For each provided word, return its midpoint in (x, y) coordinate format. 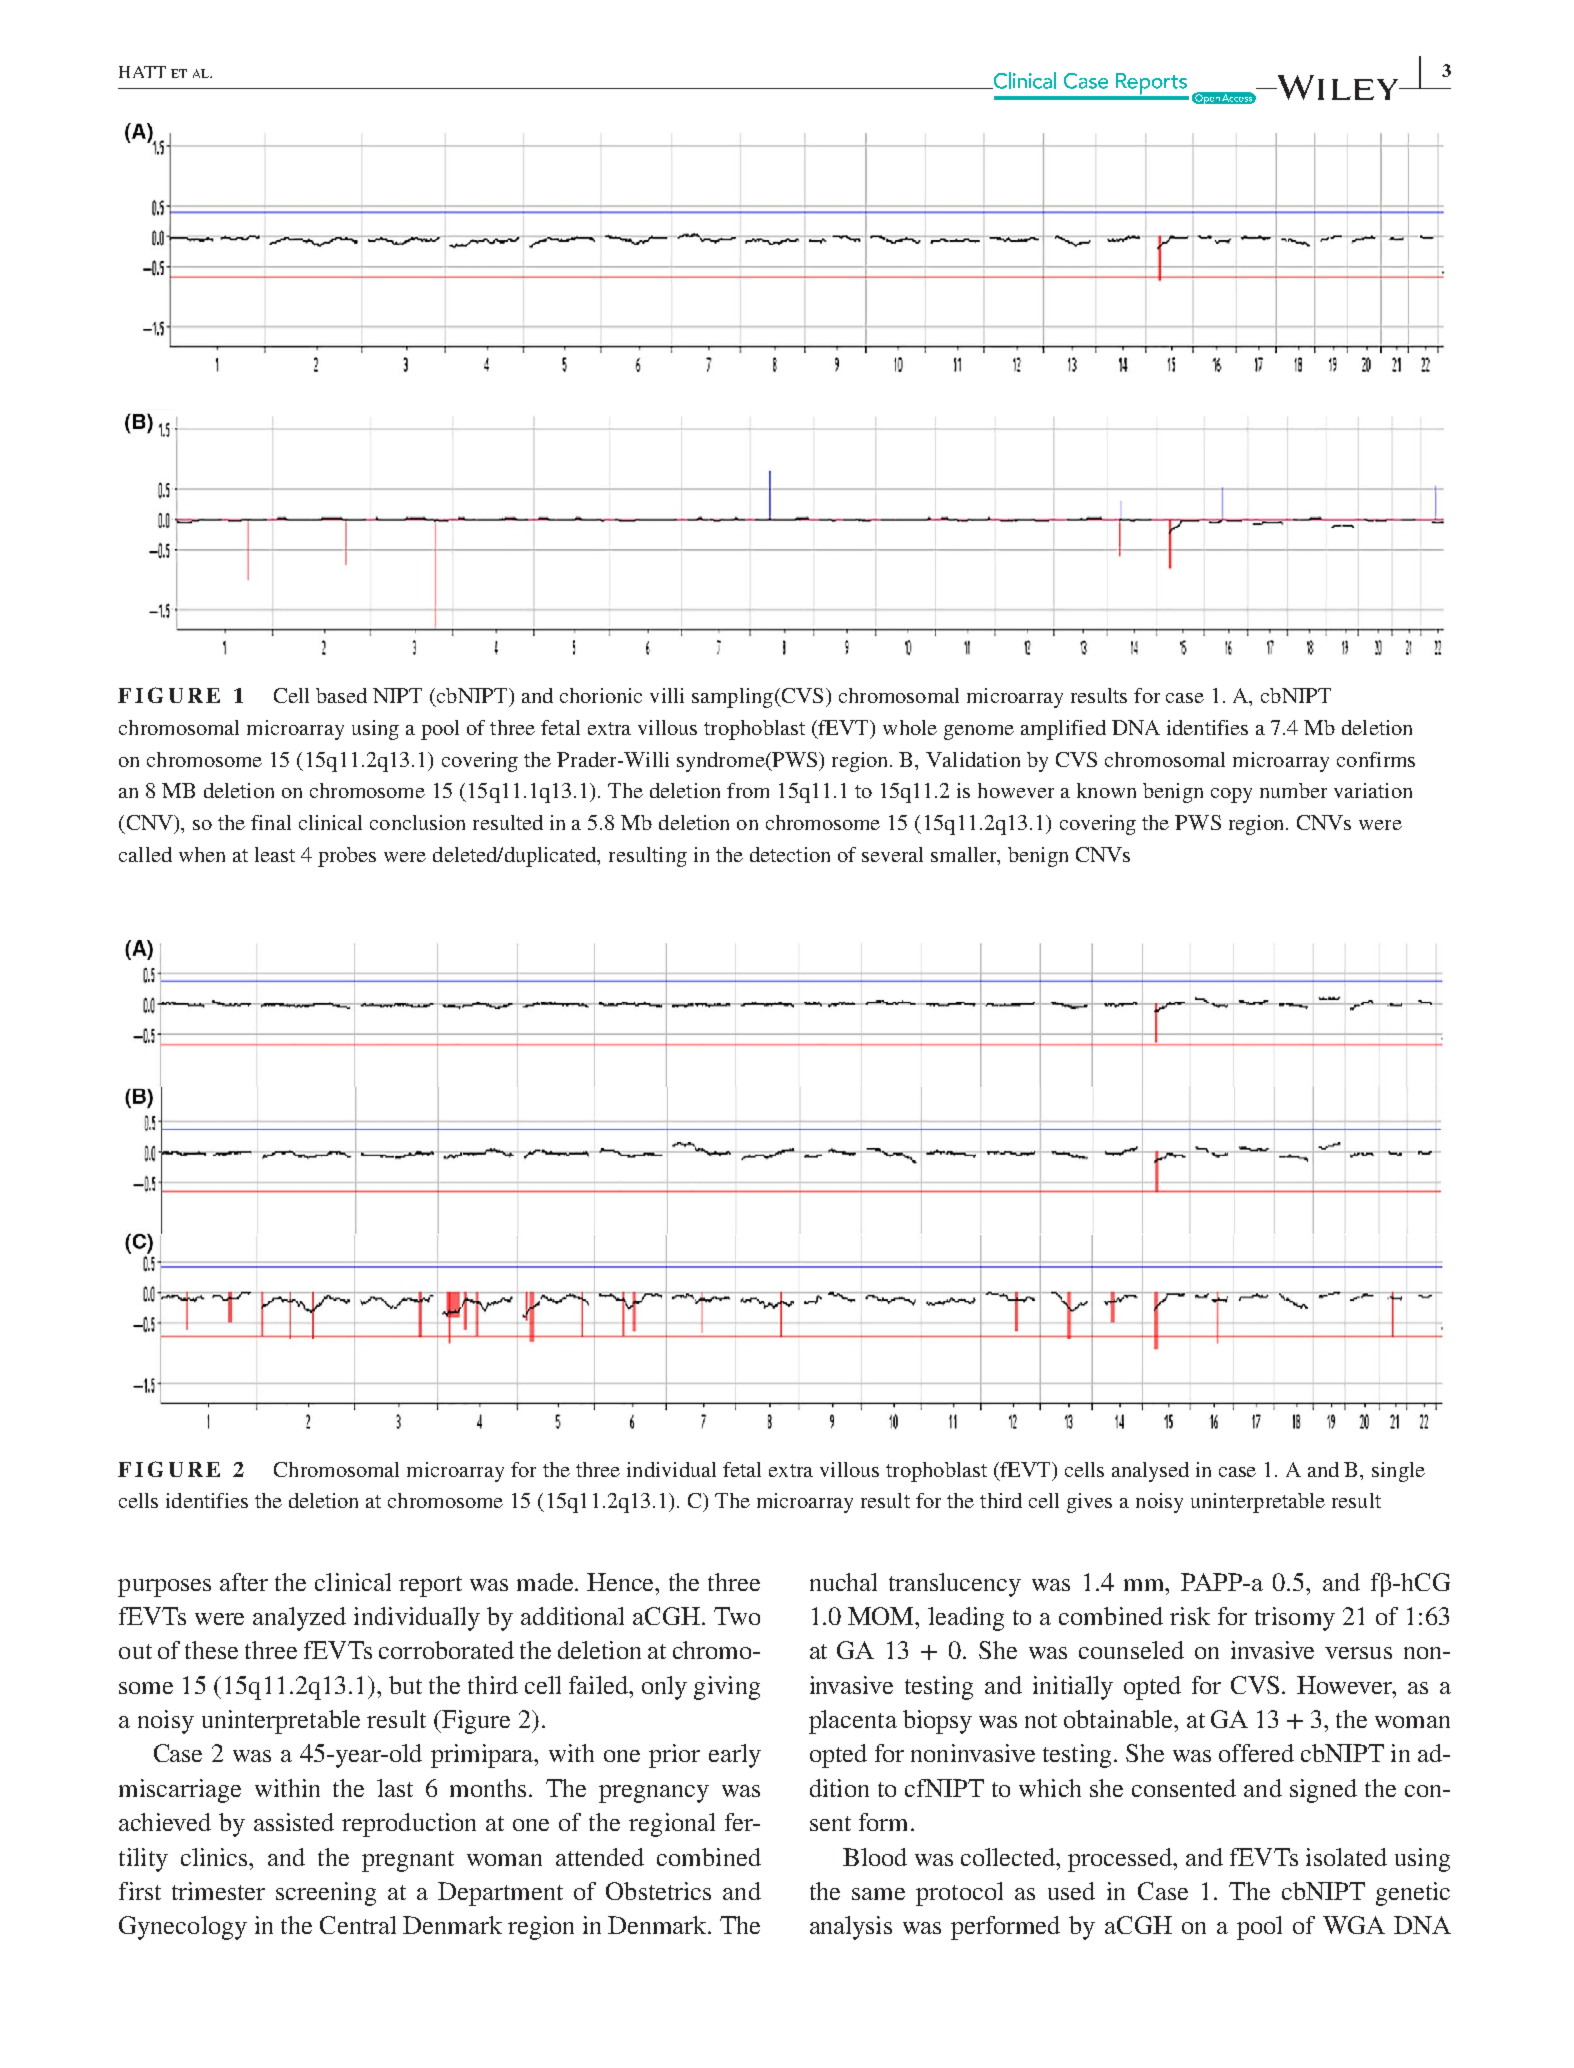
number (1293, 790)
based (341, 695)
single (1398, 1472)
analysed (1150, 1472)
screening (326, 1894)
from (748, 790)
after (244, 1582)
